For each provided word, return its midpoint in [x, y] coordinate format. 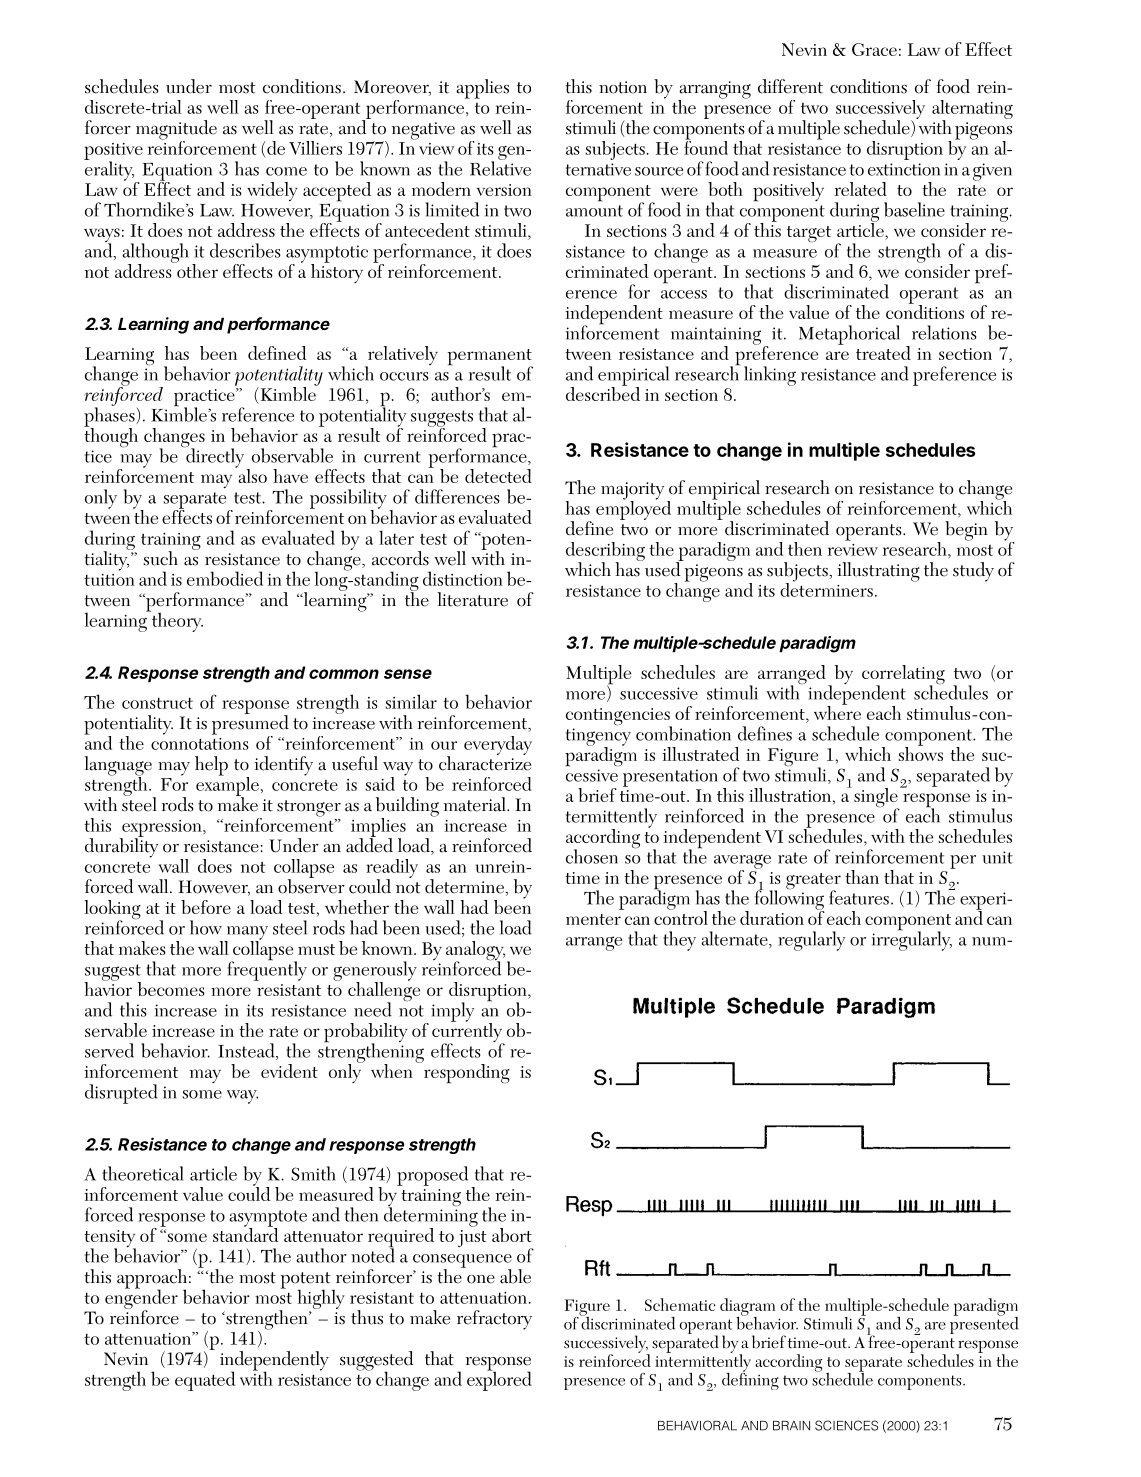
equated [205, 1381]
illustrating [878, 572]
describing [605, 553]
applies [482, 89]
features [859, 897]
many [246, 934]
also [251, 475]
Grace [874, 49]
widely [272, 191]
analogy [475, 952]
